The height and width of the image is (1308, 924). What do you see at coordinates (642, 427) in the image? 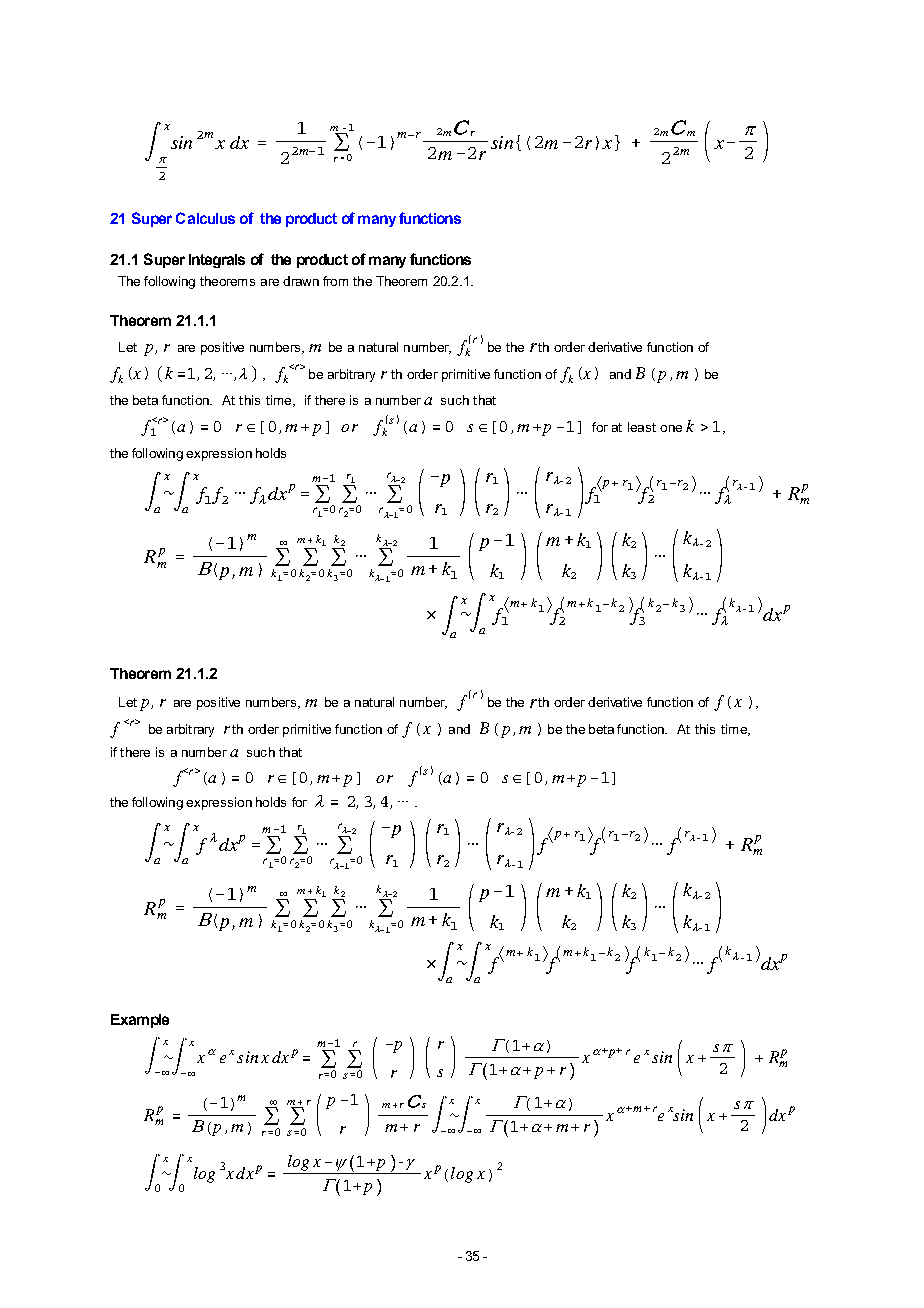
I see `least` at bounding box center [642, 427].
